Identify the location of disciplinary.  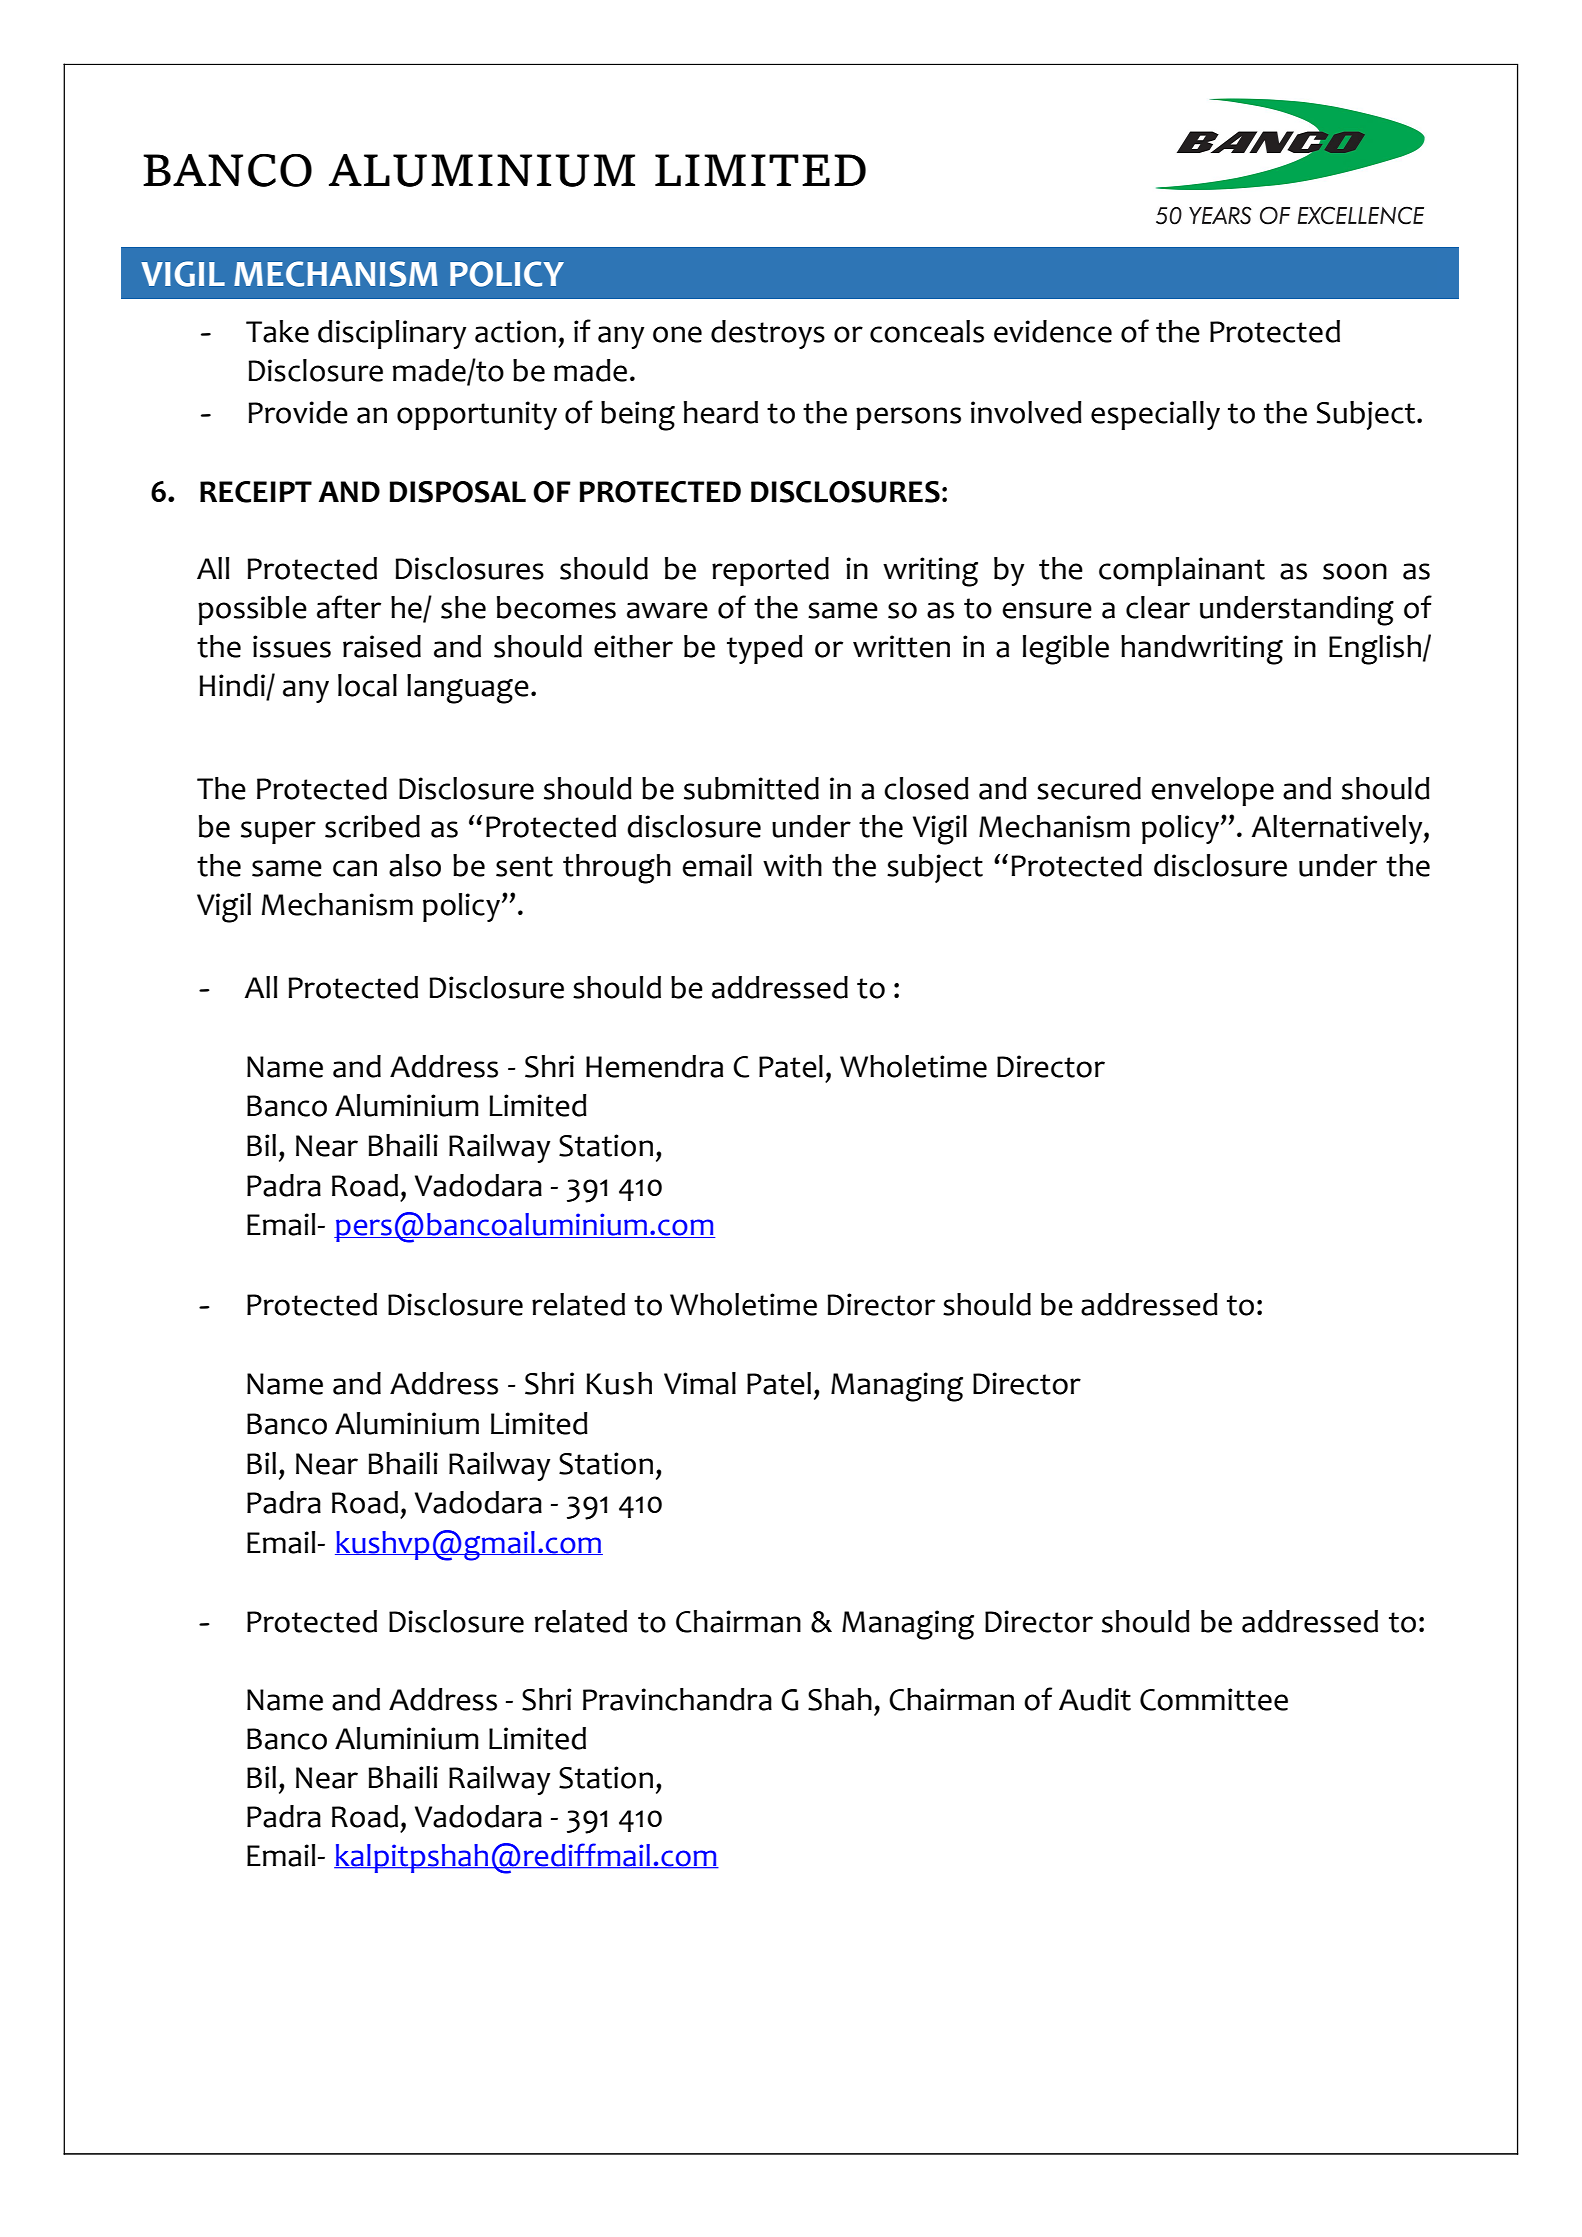
(392, 334).
